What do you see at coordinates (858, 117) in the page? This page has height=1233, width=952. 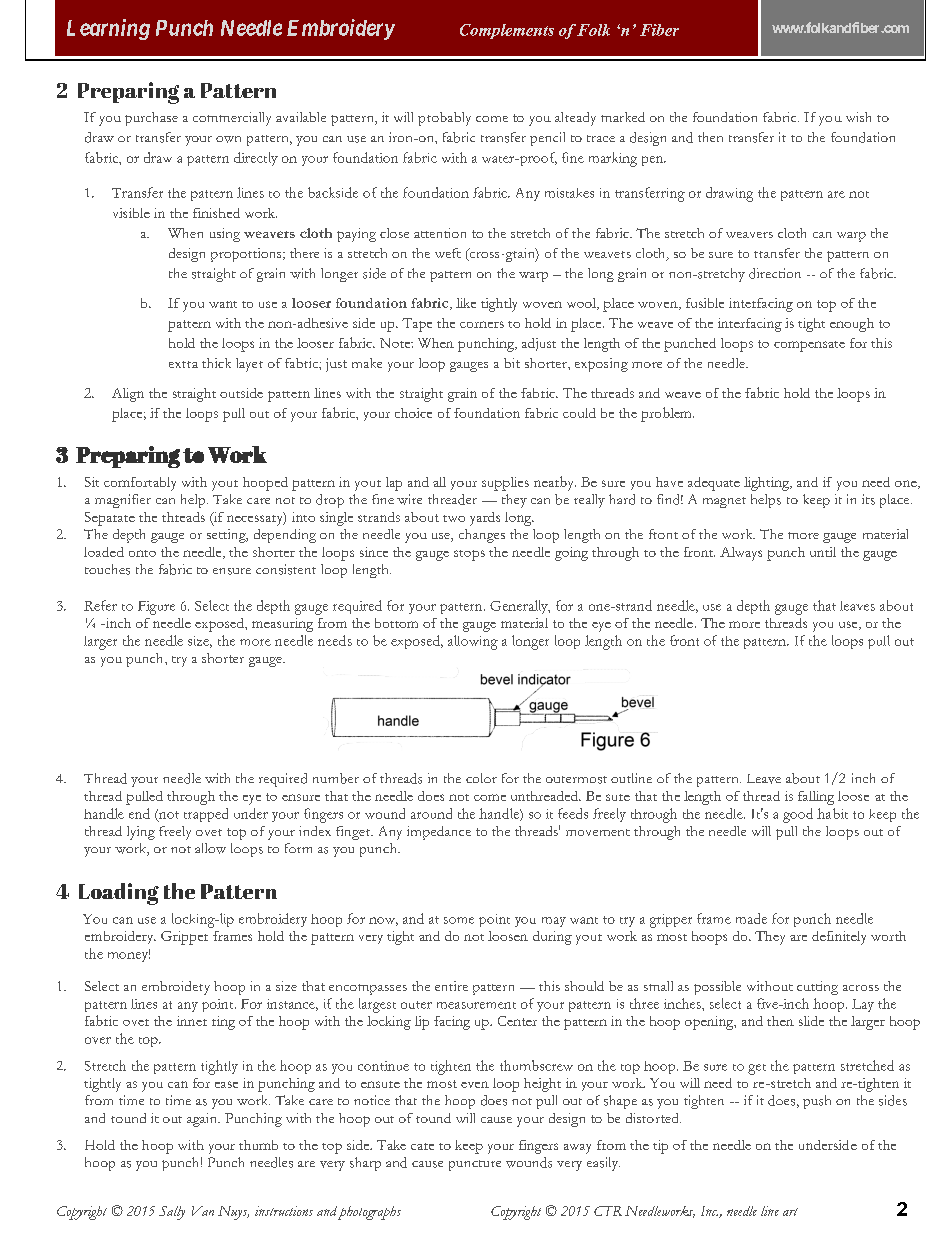 I see `wish` at bounding box center [858, 117].
